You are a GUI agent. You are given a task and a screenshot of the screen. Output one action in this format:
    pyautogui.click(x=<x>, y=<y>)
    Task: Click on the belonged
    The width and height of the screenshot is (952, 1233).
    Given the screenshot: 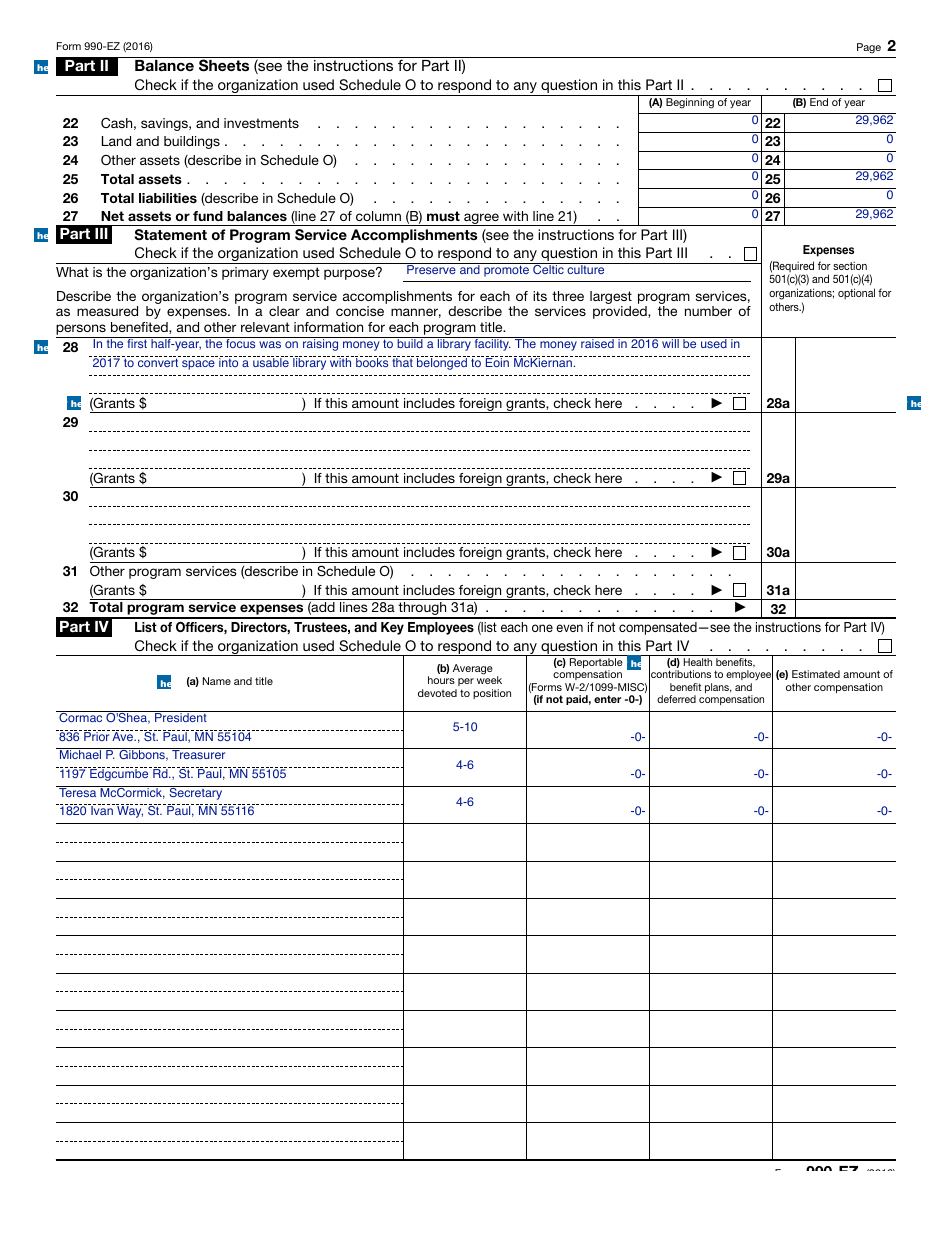 What is the action you would take?
    pyautogui.click(x=442, y=363)
